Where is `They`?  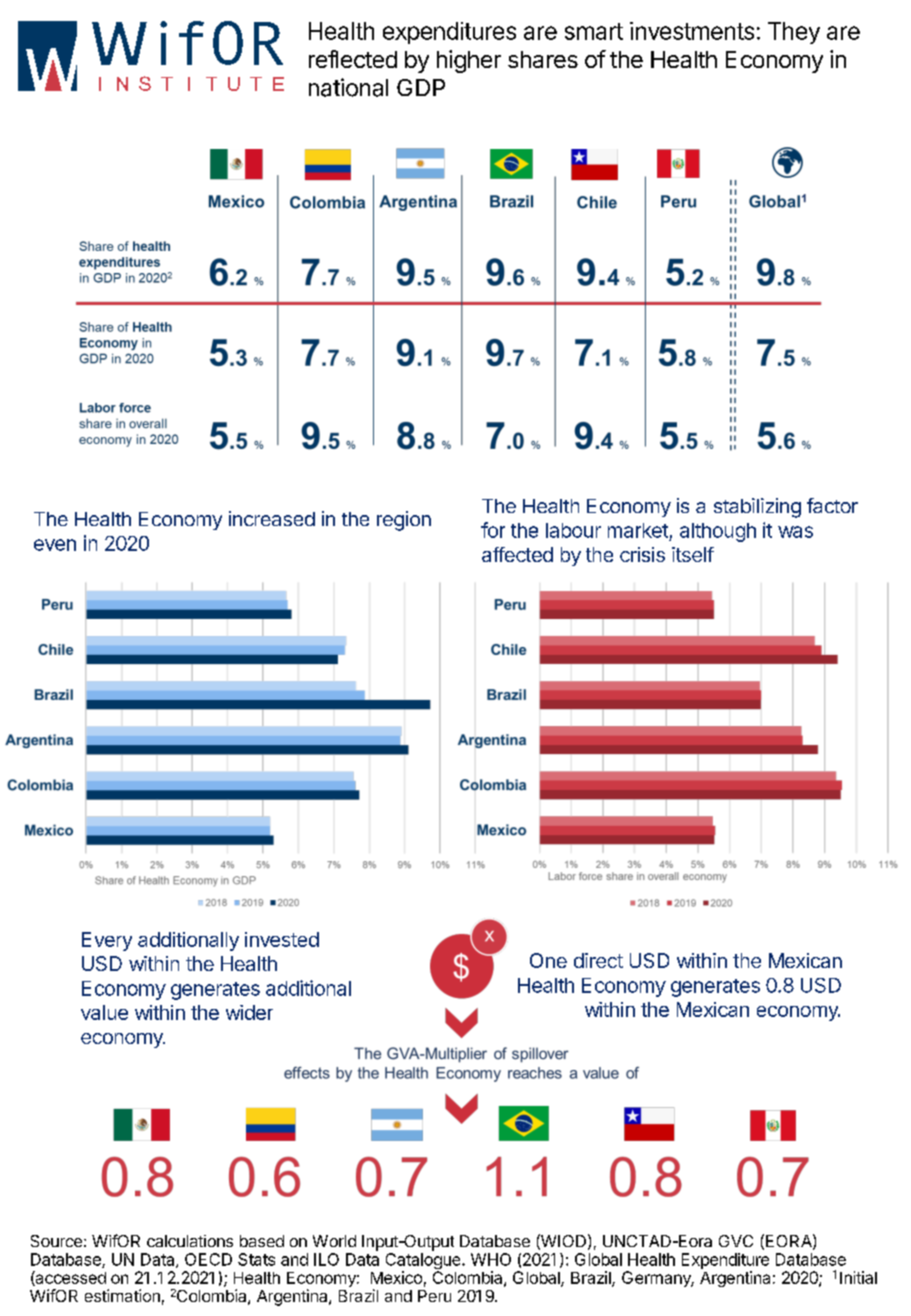
They is located at coordinates (794, 33).
